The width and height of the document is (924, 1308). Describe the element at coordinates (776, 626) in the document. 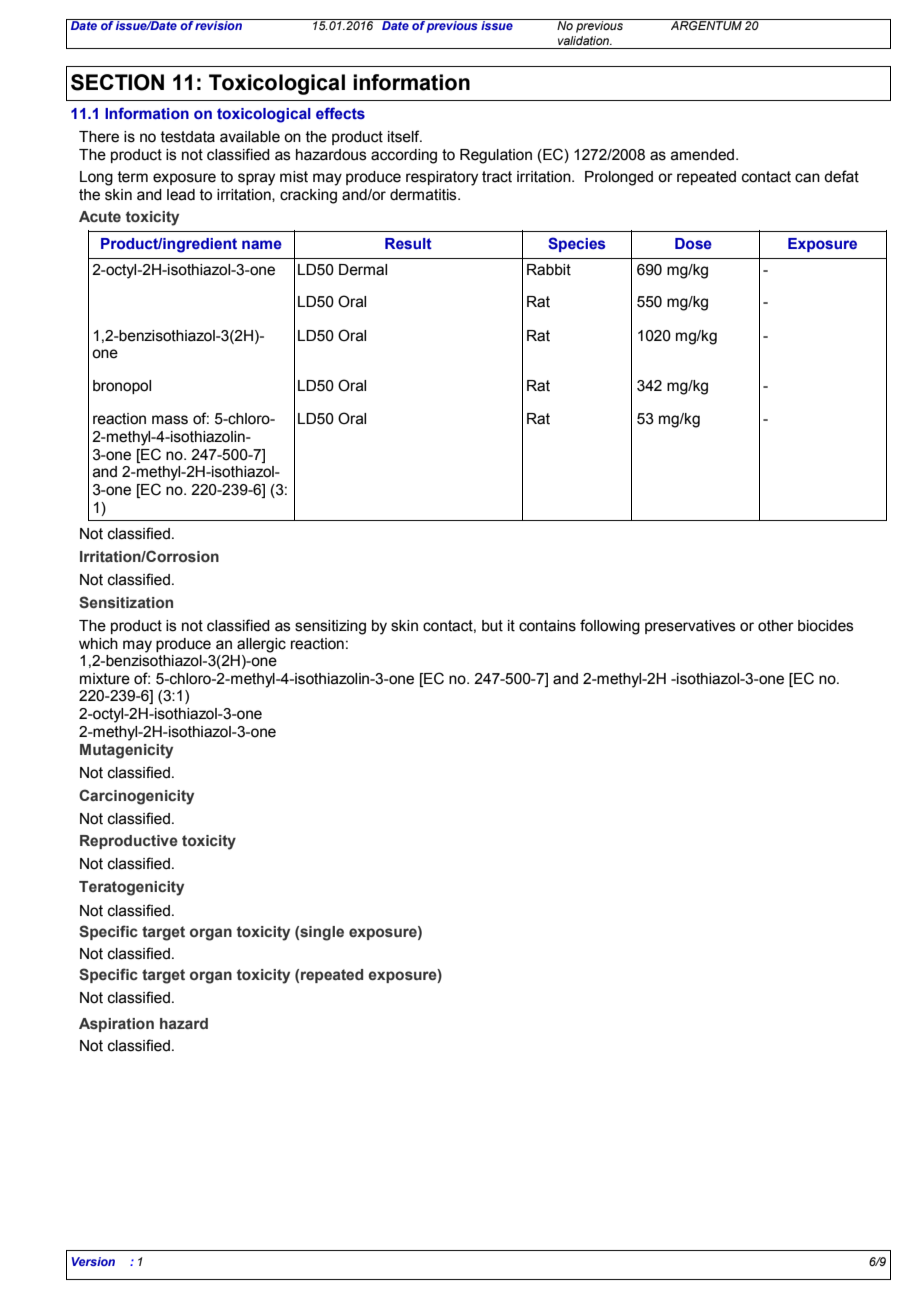

I see `other` at that location.
